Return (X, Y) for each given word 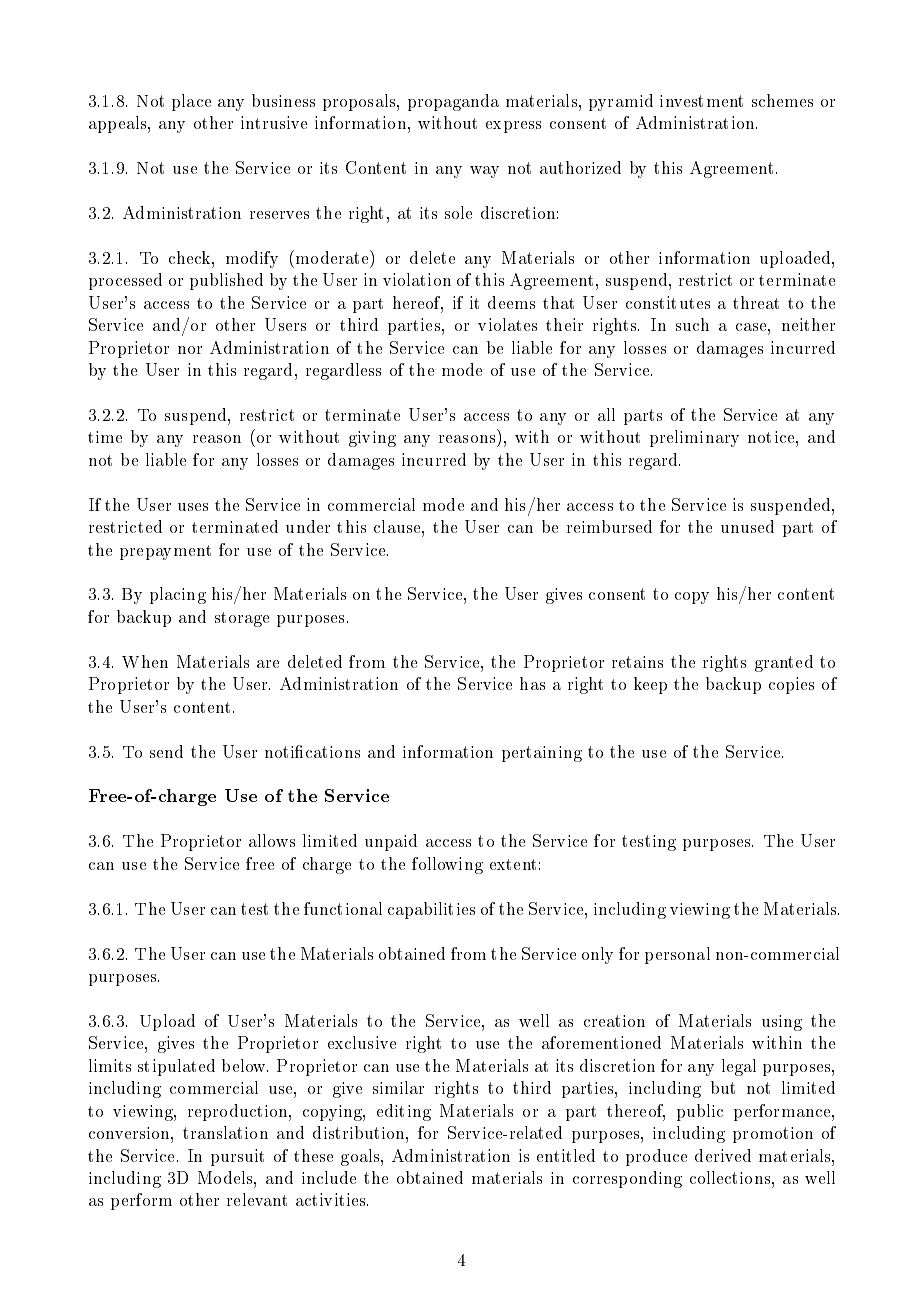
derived (723, 1155)
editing (404, 1112)
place (191, 102)
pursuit (237, 1157)
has (532, 683)
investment (701, 101)
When (145, 661)
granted (784, 663)
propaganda (453, 102)
